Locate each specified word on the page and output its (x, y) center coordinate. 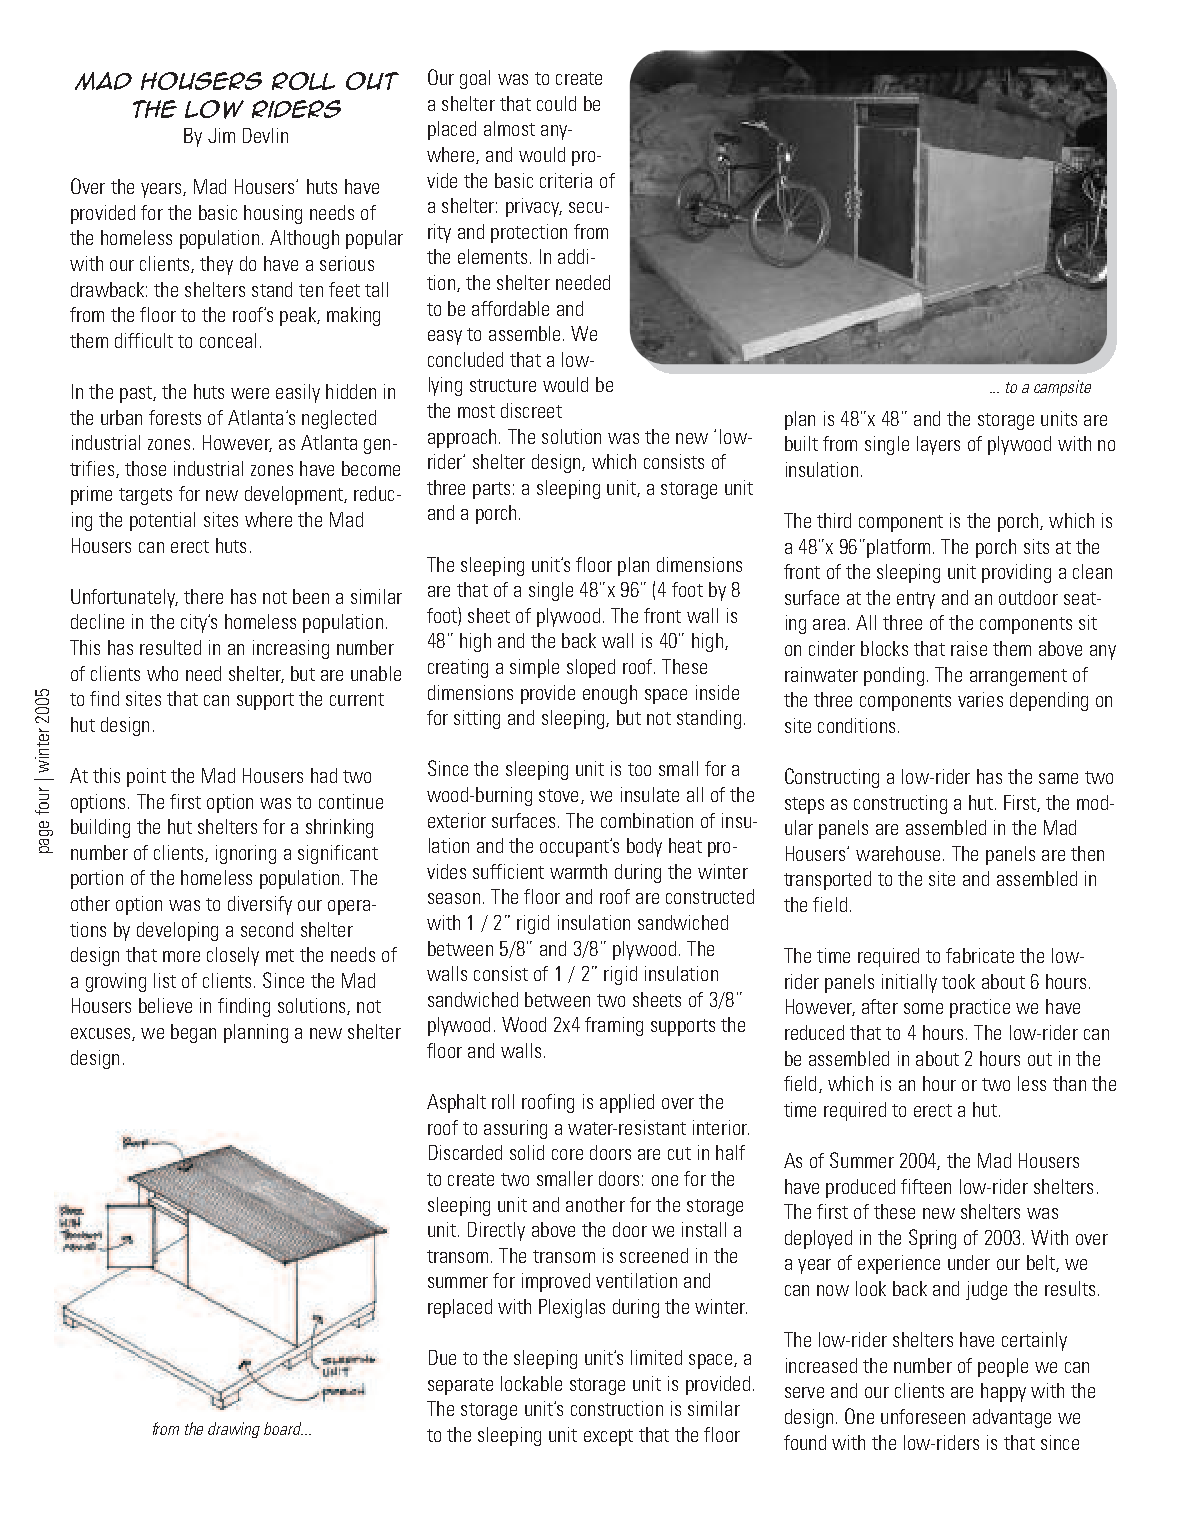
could (556, 103)
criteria (566, 180)
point (146, 777)
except (608, 1437)
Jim (221, 135)
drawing (234, 1430)
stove (558, 795)
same (1058, 778)
